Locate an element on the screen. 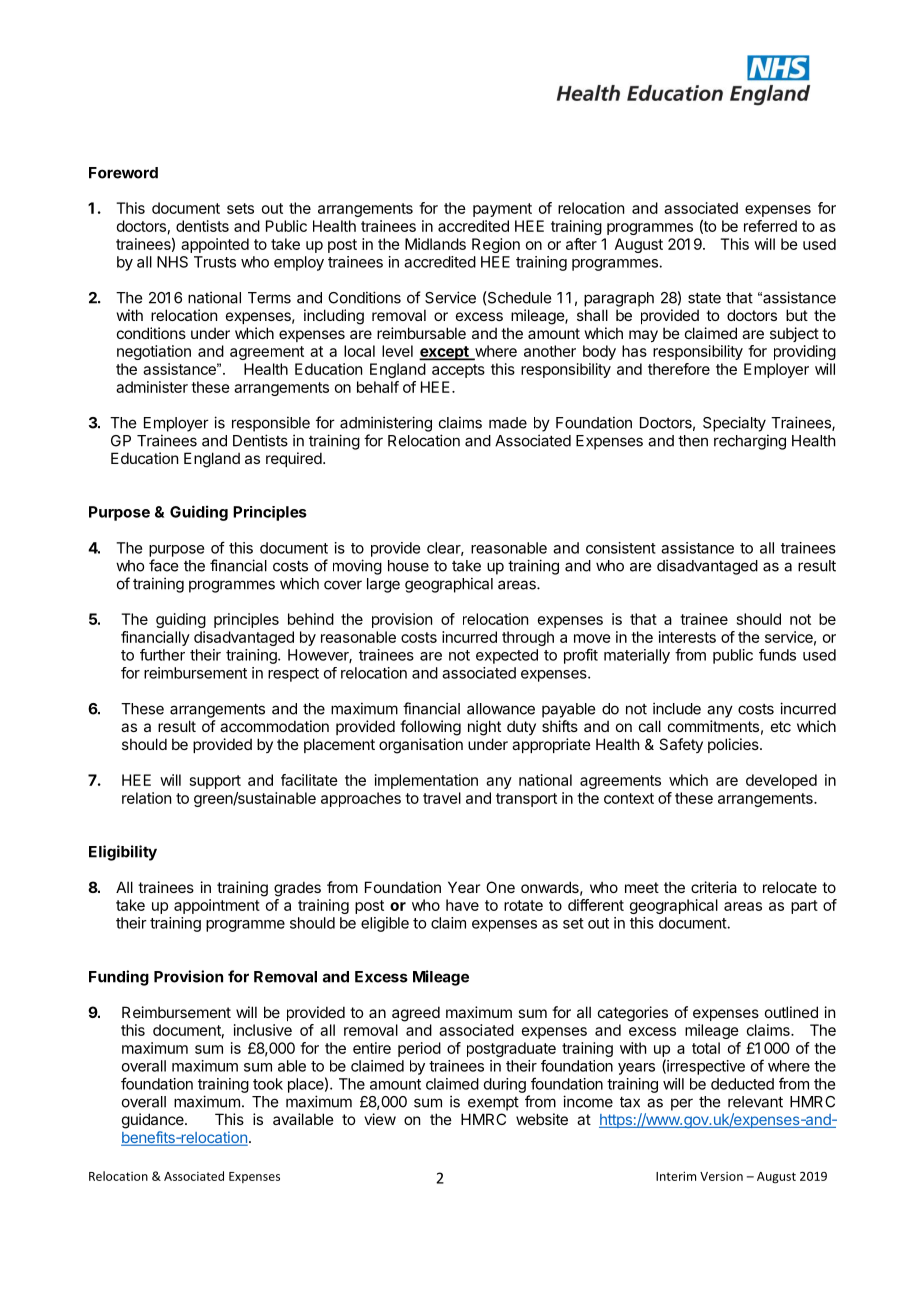  house is located at coordinates (408, 566).
